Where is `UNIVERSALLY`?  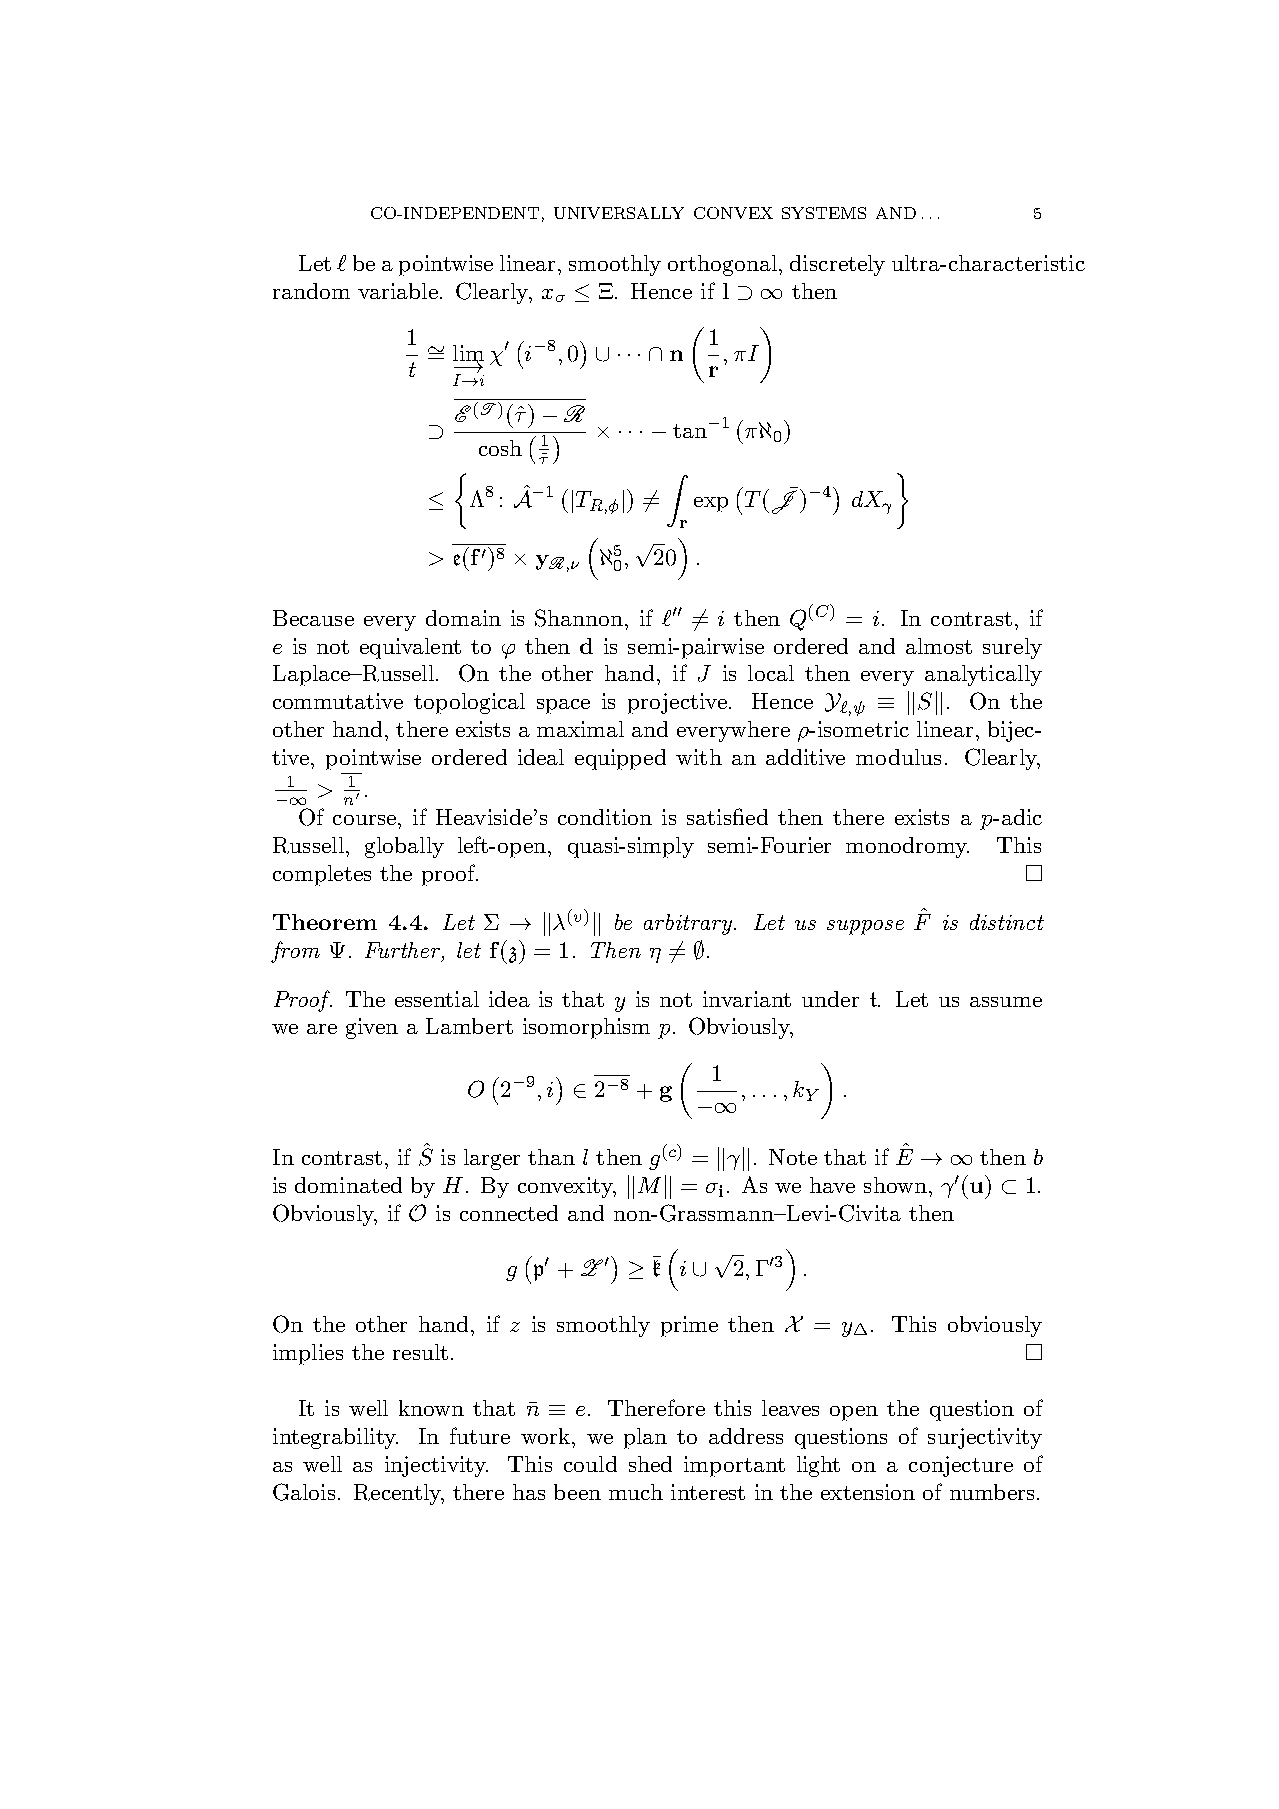
UNIVERSALLY is located at coordinates (619, 213).
